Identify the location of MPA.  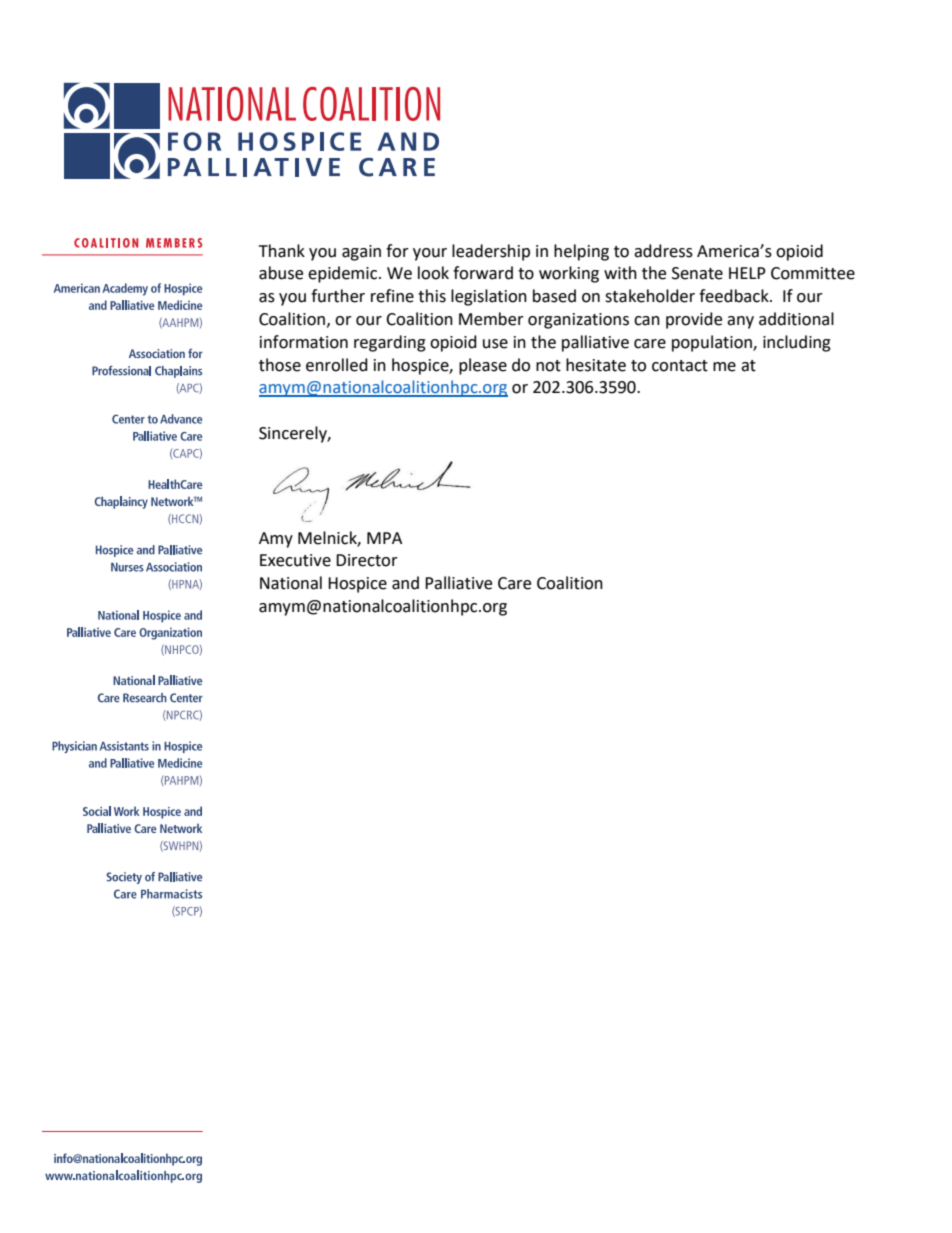
(384, 538).
